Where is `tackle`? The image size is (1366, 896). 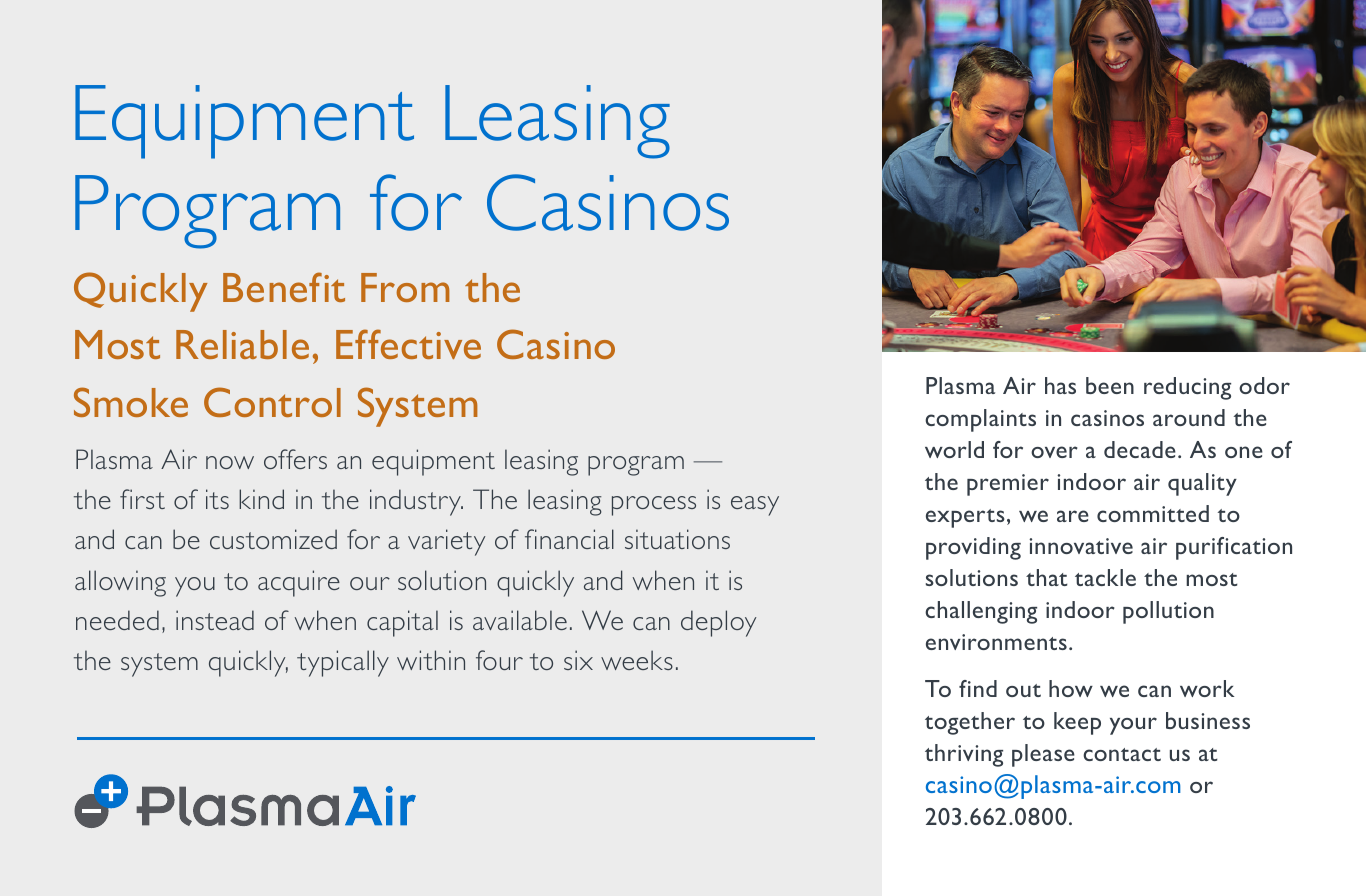 tackle is located at coordinates (1105, 577).
